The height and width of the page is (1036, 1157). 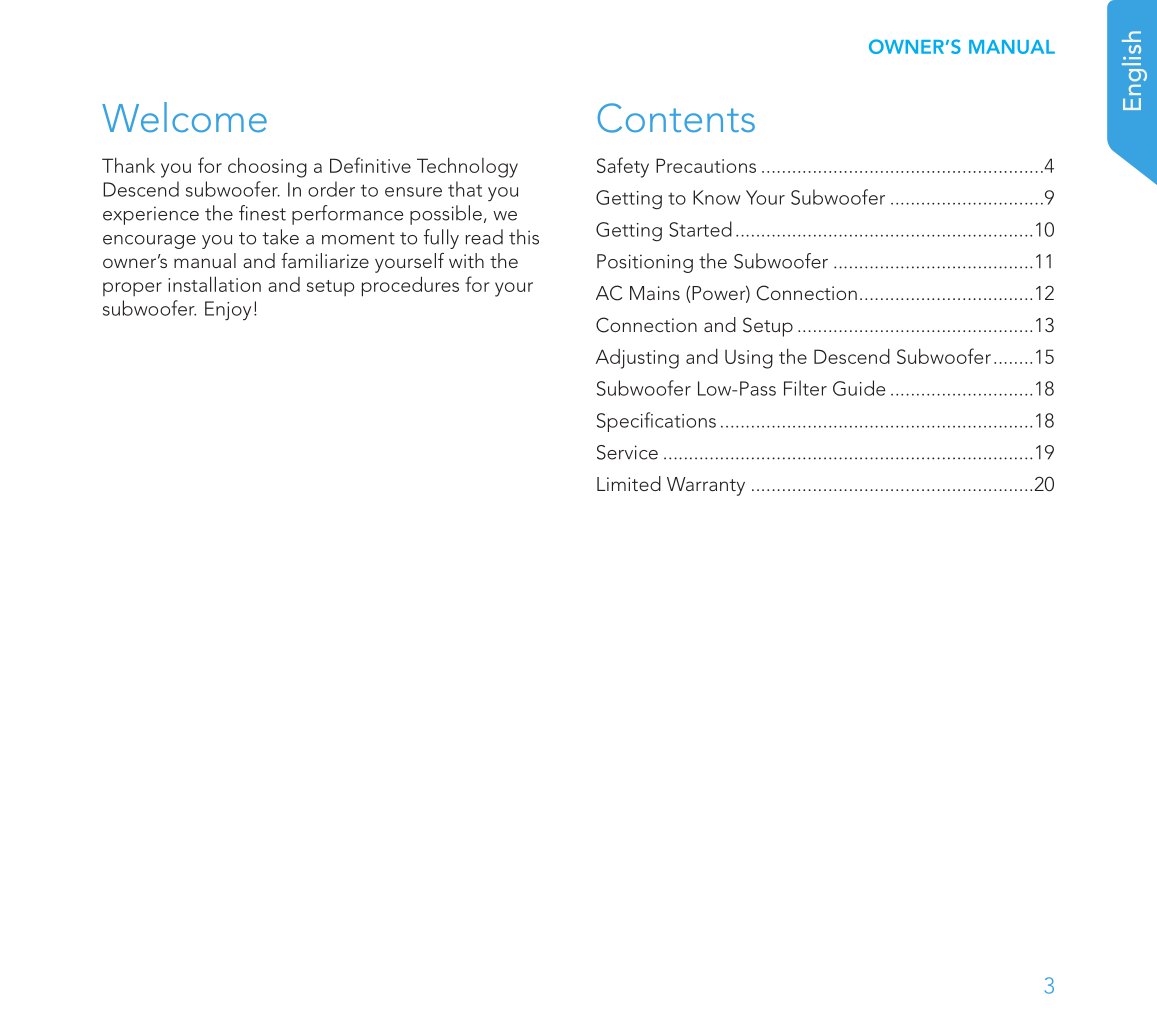 I want to click on Contents, so click(x=676, y=118).
